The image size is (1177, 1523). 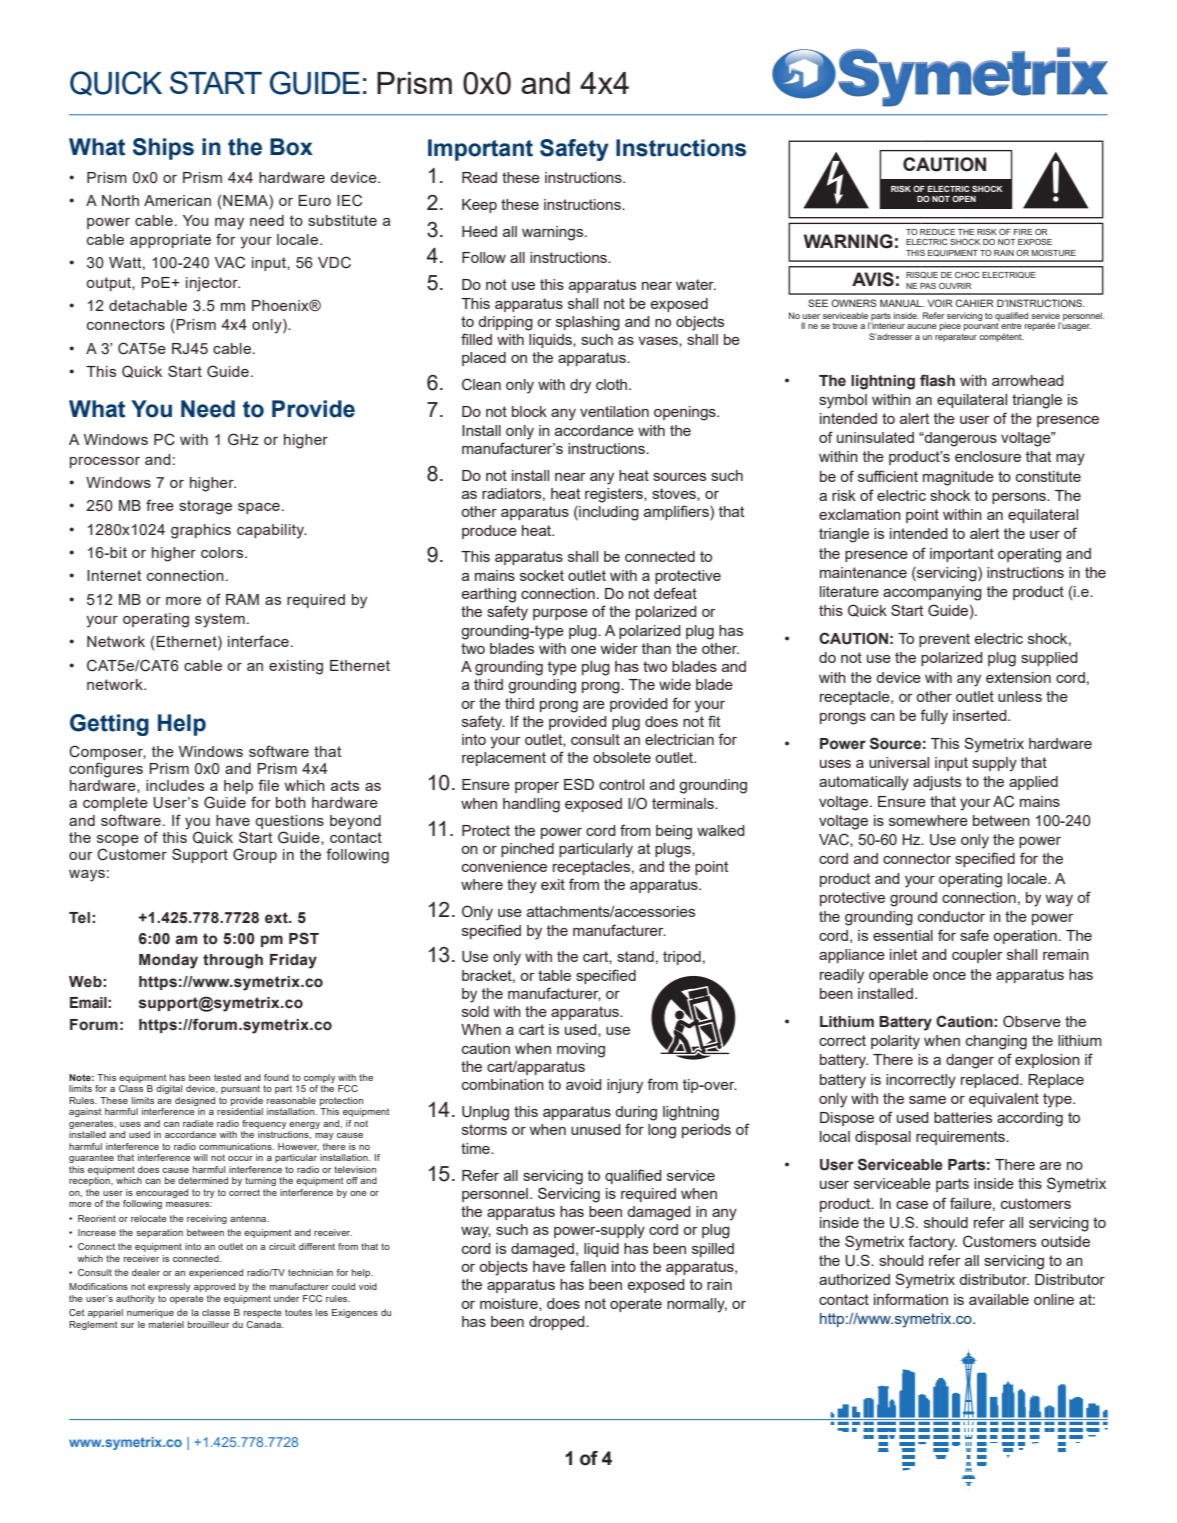 I want to click on socket, so click(x=542, y=575).
